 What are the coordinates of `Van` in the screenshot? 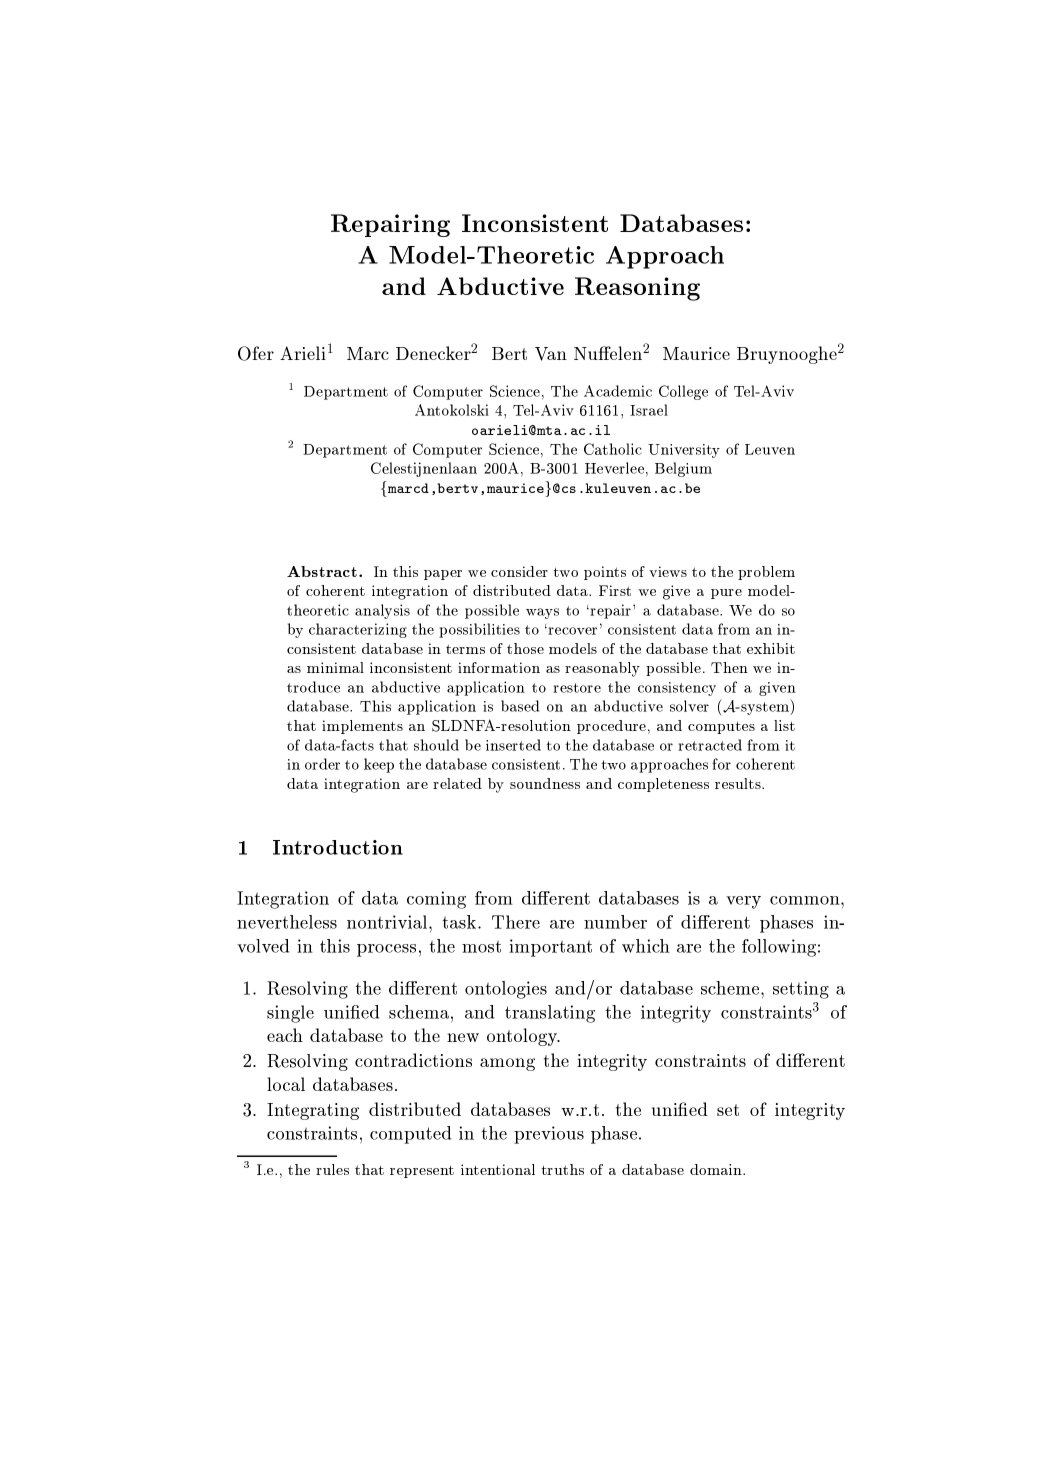 It's located at (551, 354).
